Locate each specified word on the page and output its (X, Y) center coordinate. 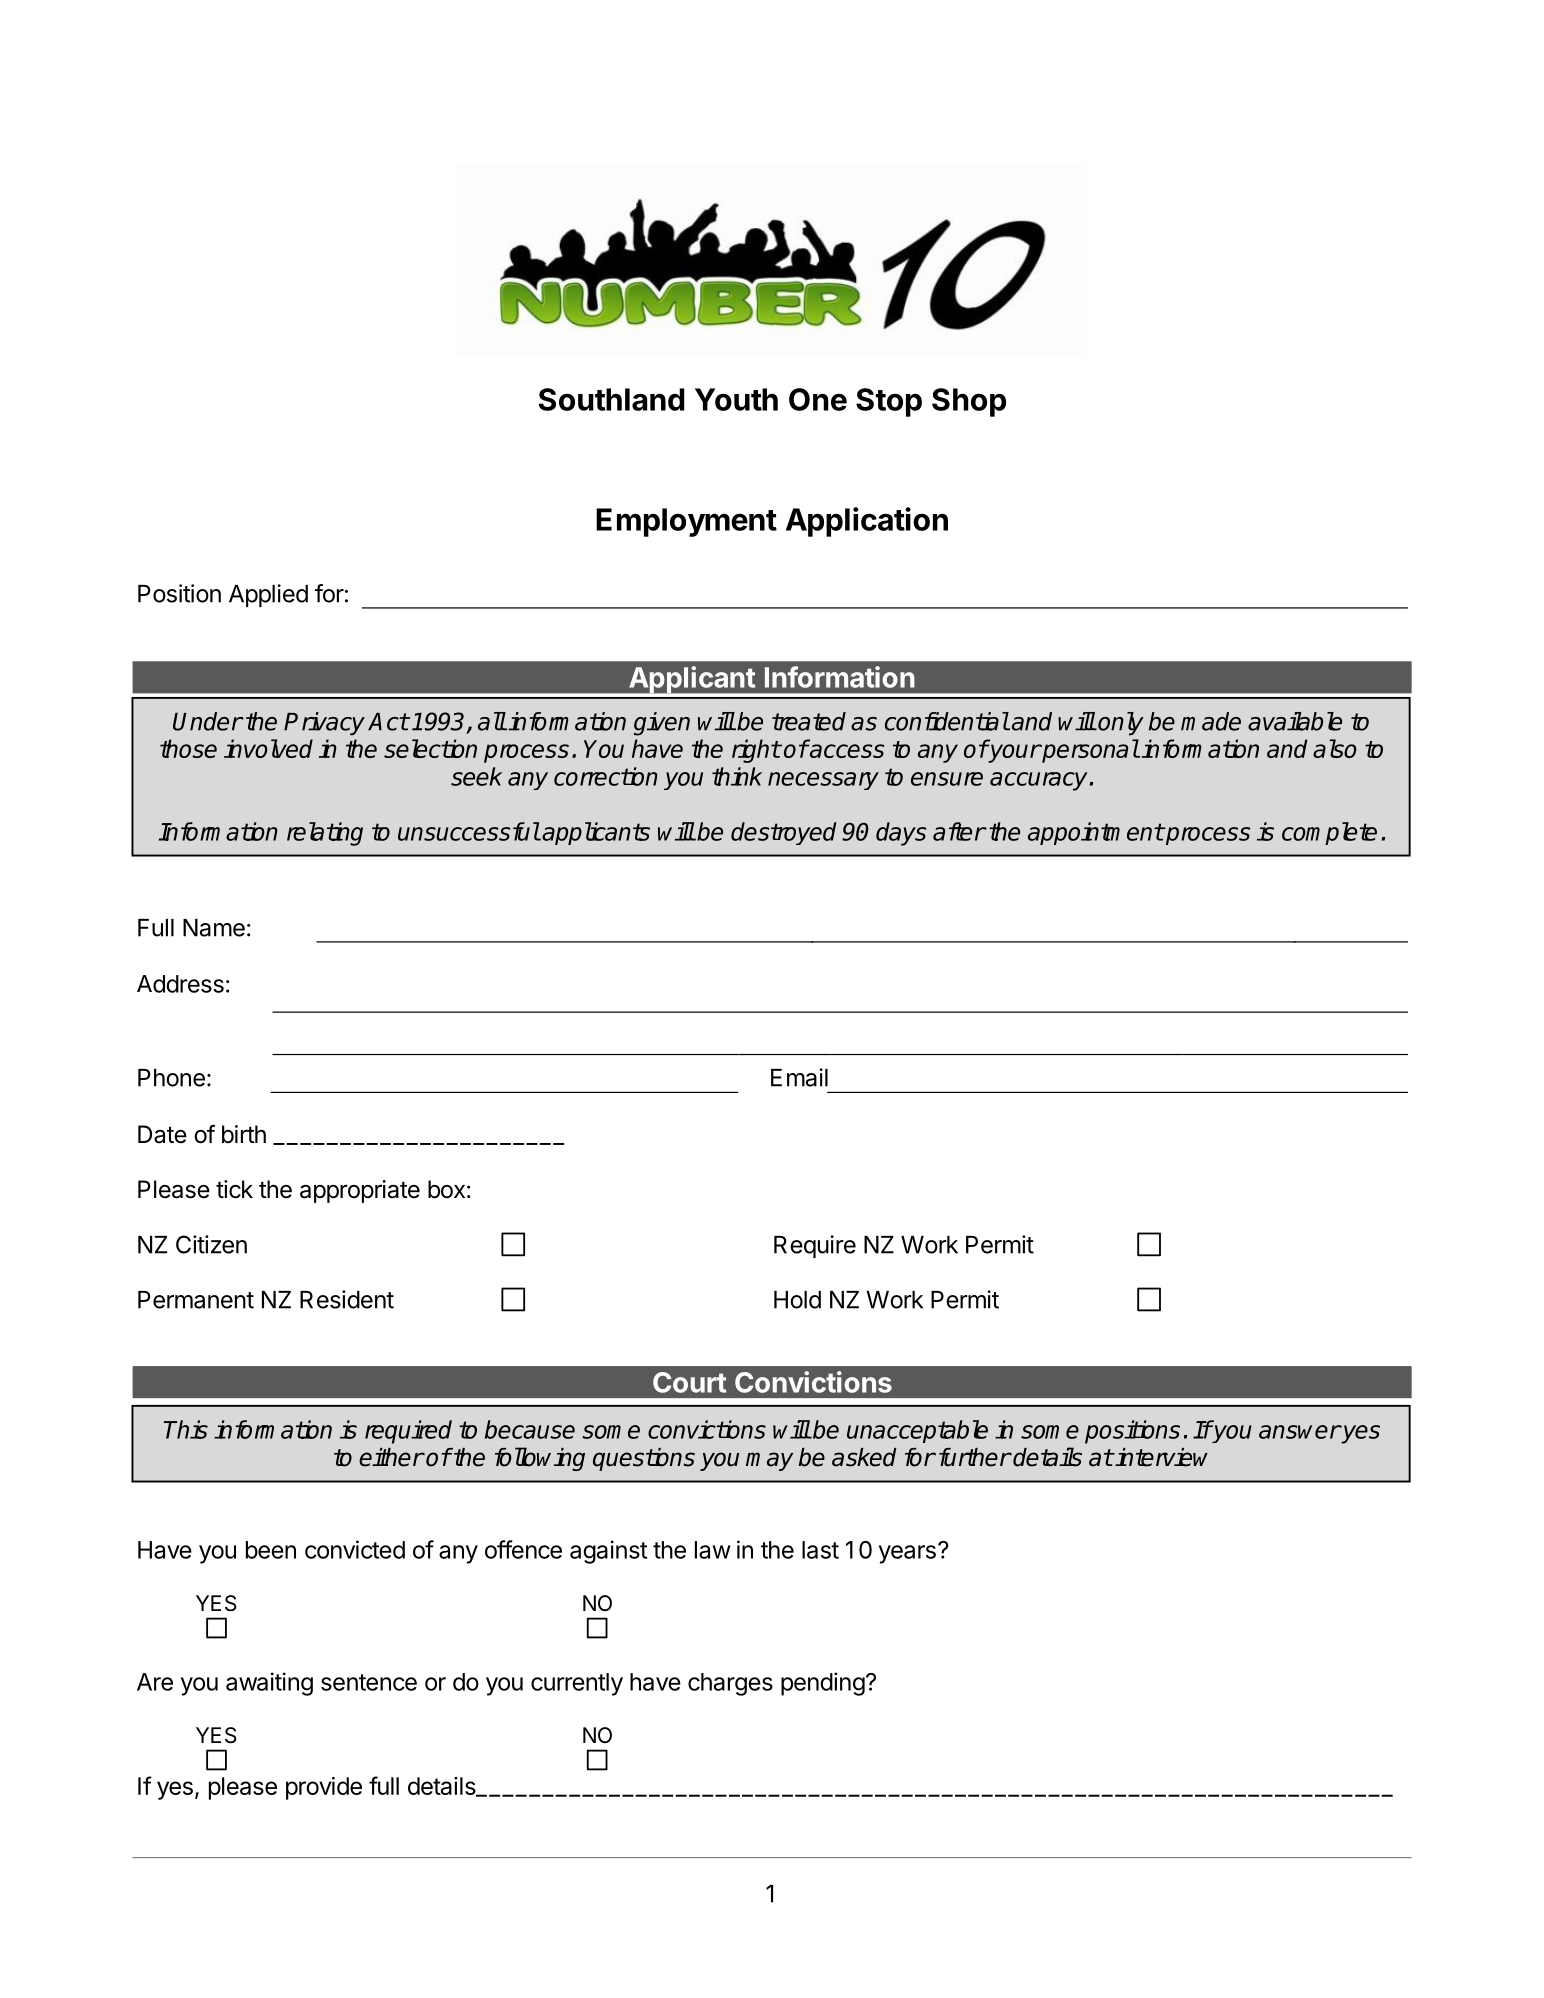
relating (325, 834)
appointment (1096, 833)
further (975, 1457)
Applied (268, 595)
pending (823, 1684)
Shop (969, 402)
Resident (347, 1299)
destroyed (783, 833)
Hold (797, 1300)
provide (324, 1788)
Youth (736, 399)
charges (730, 1684)
